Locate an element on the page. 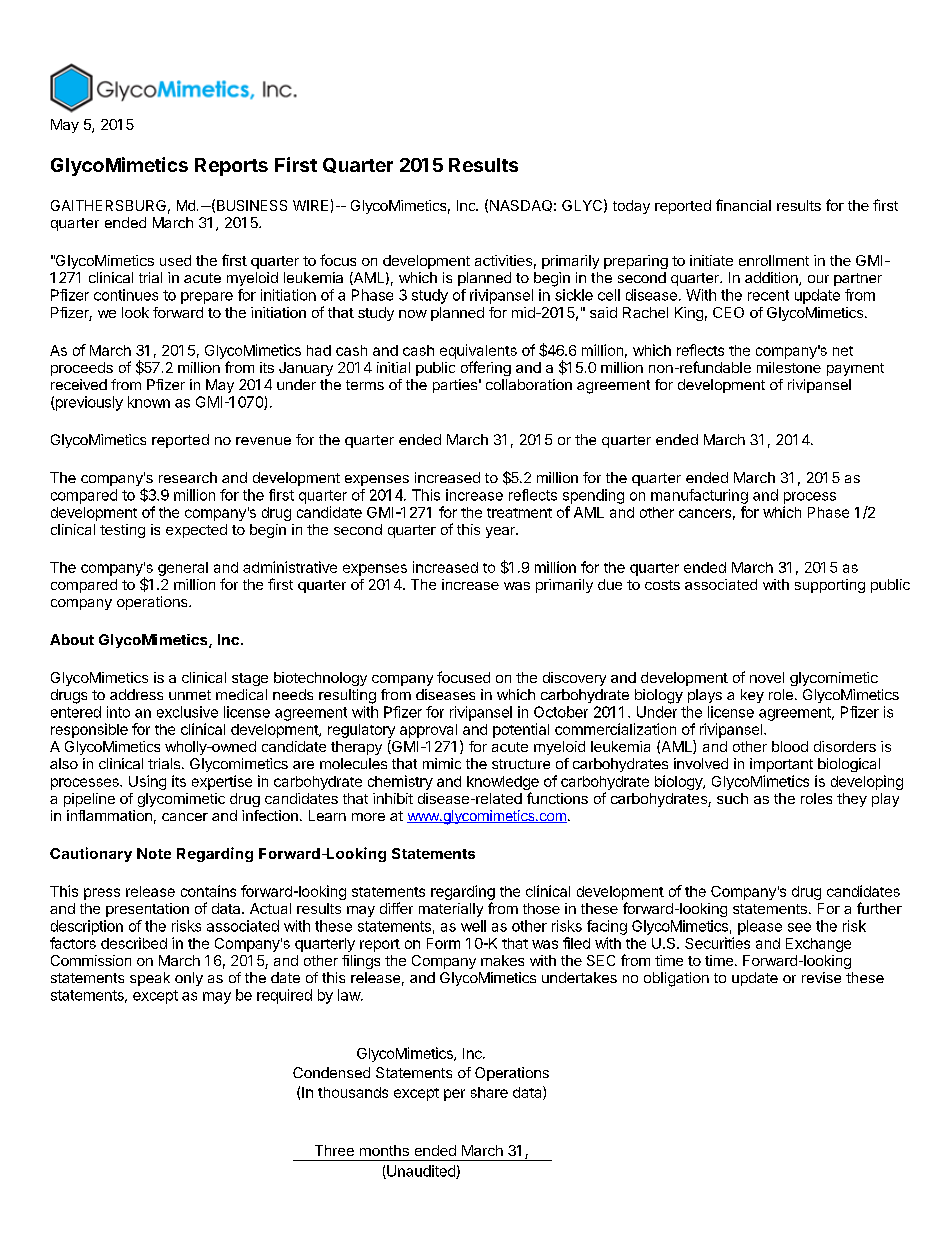 The image size is (952, 1233). Three is located at coordinates (334, 1150).
